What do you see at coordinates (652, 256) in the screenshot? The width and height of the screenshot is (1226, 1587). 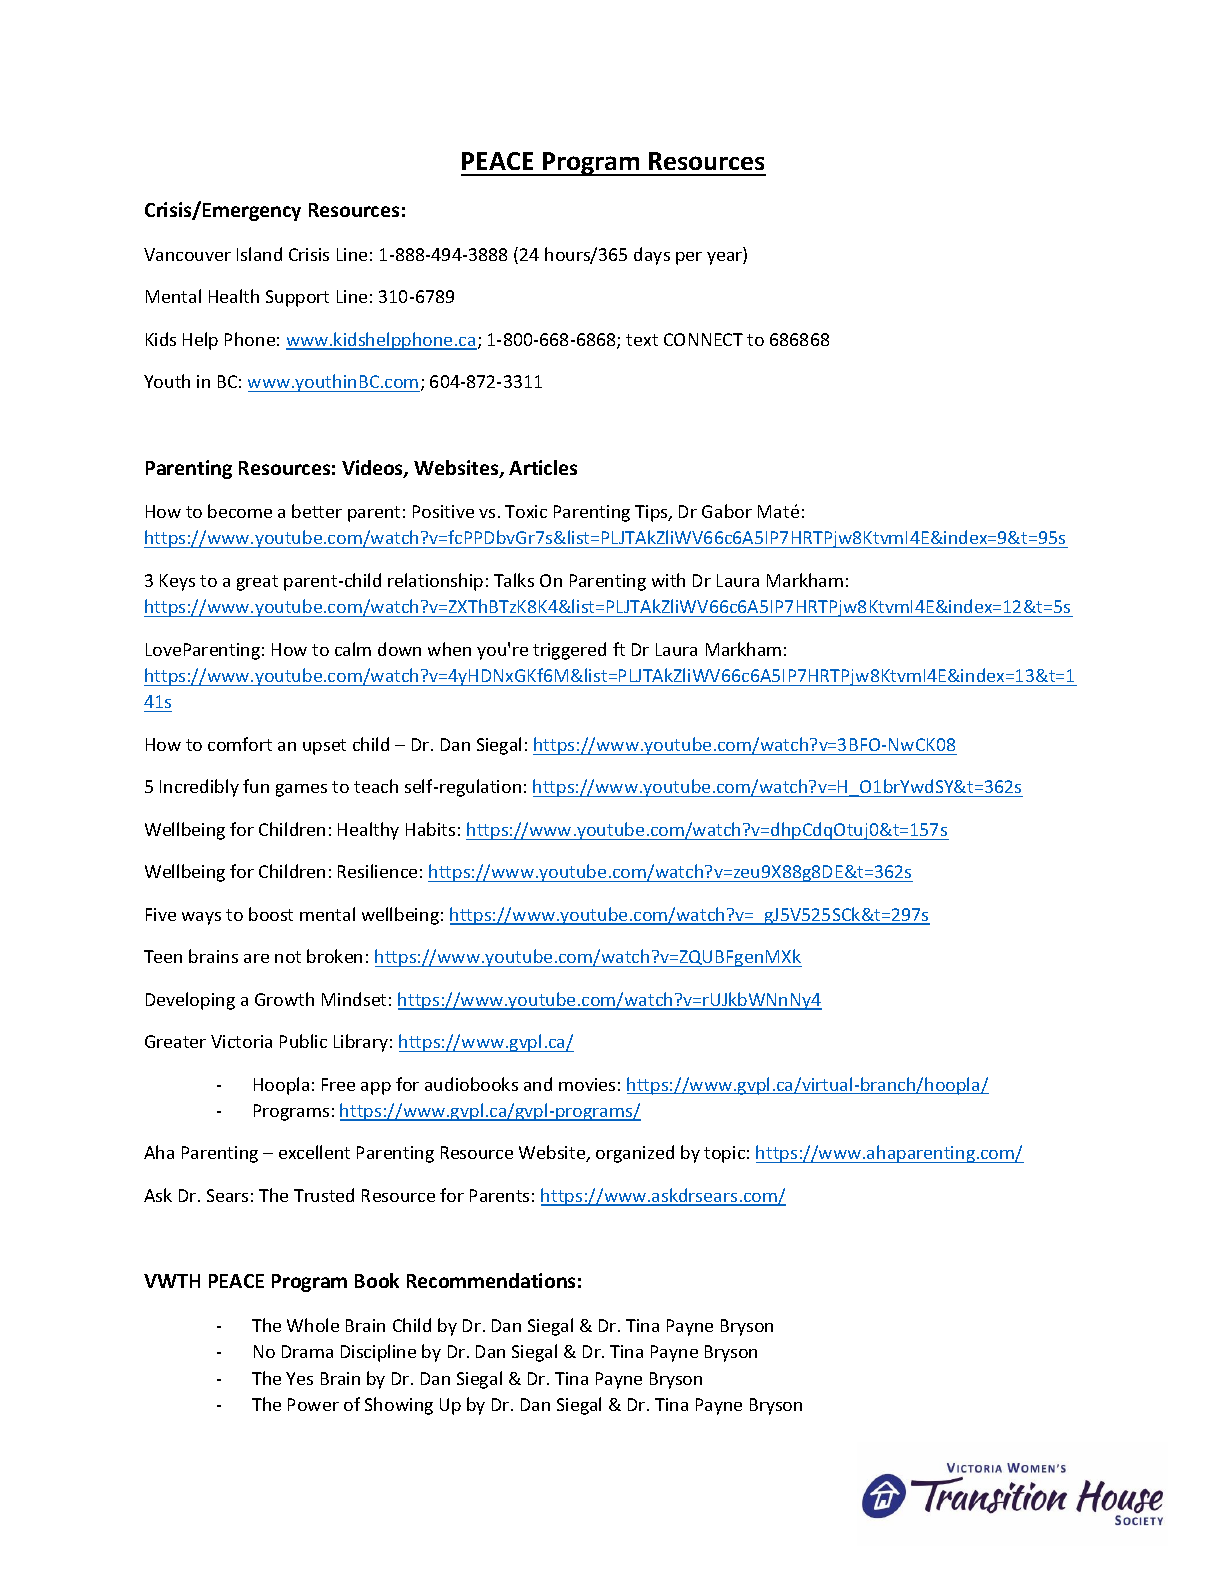 I see `days` at bounding box center [652, 256].
